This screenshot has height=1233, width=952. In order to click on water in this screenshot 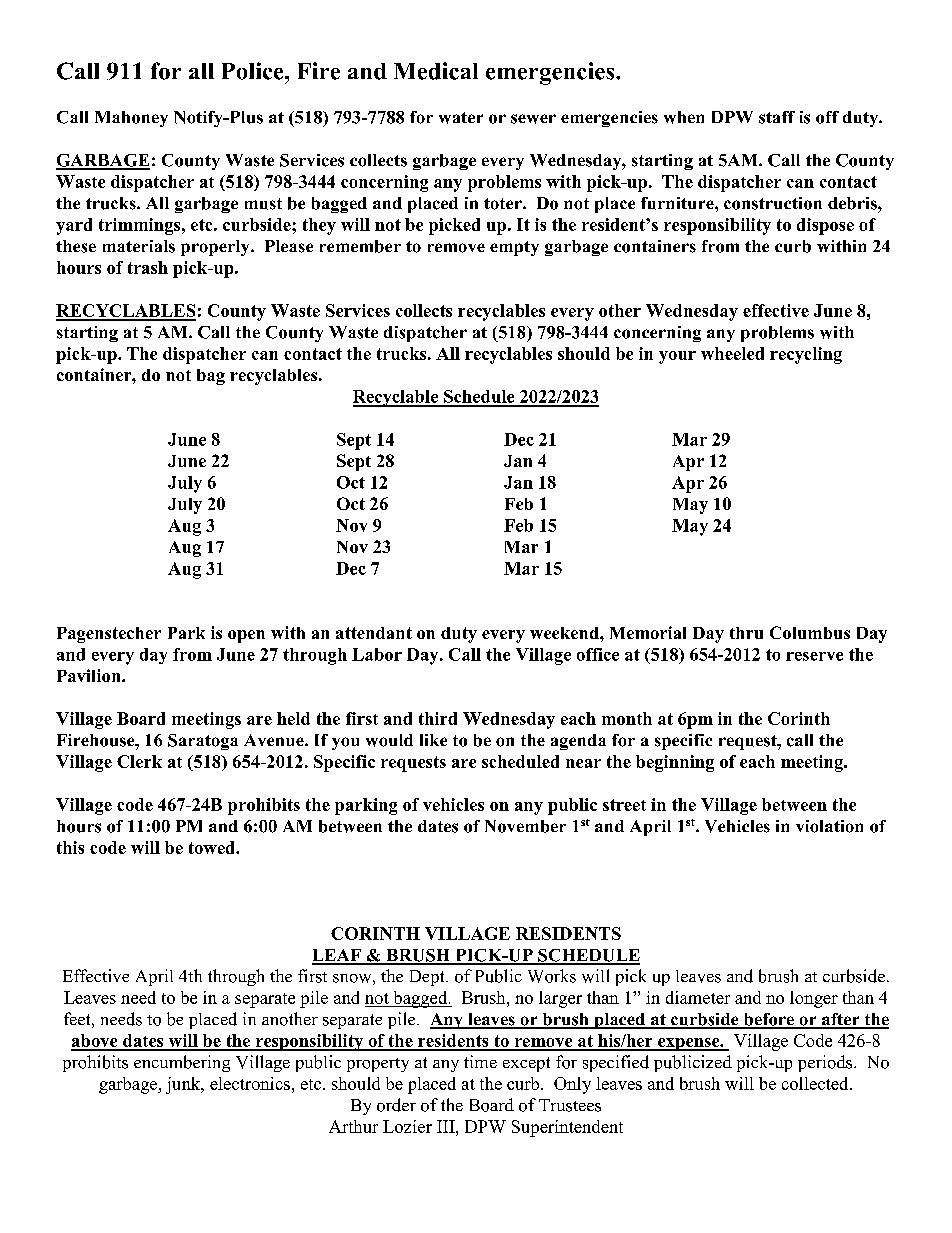, I will do `click(461, 118)`.
